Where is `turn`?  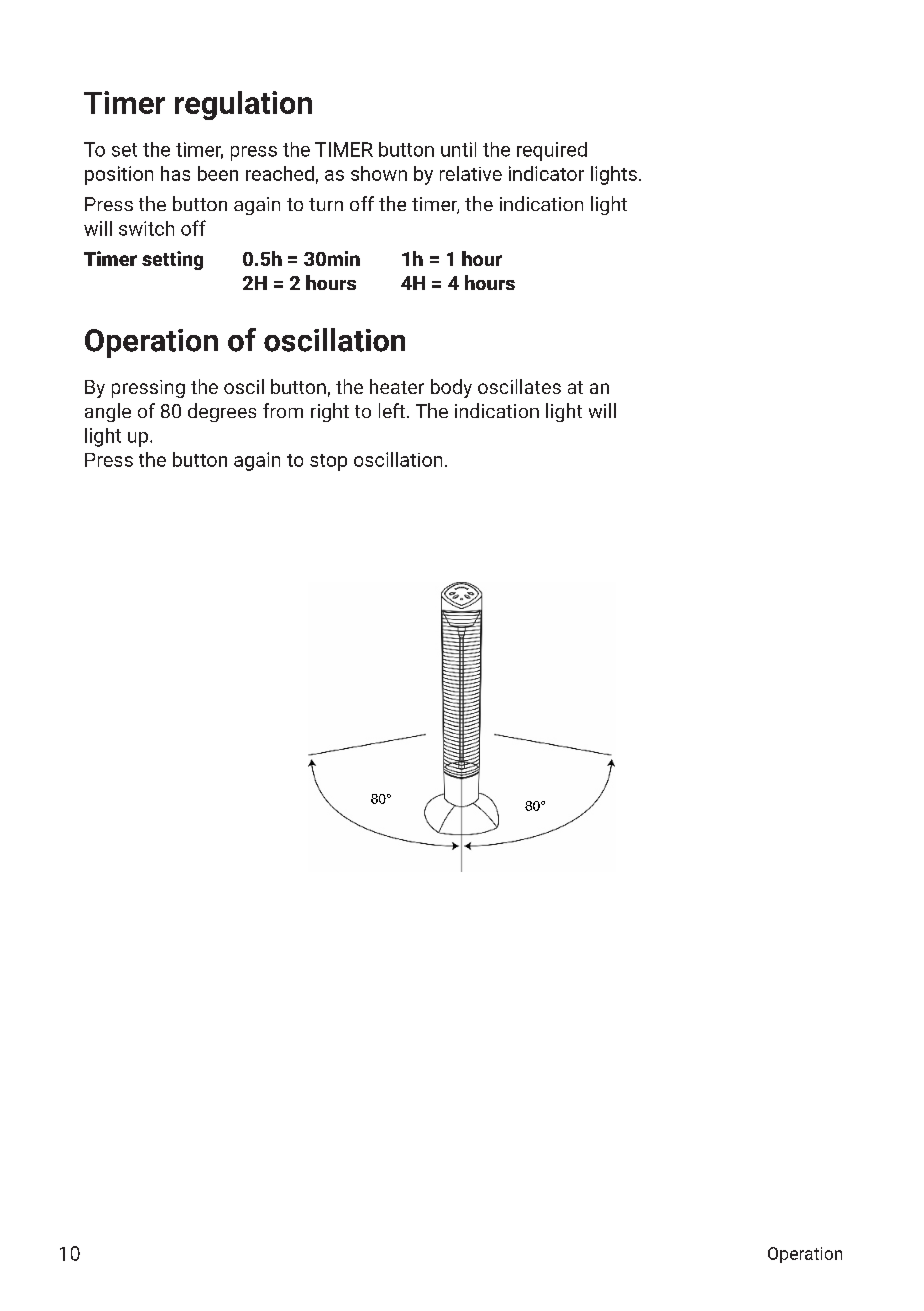
turn is located at coordinates (326, 204).
